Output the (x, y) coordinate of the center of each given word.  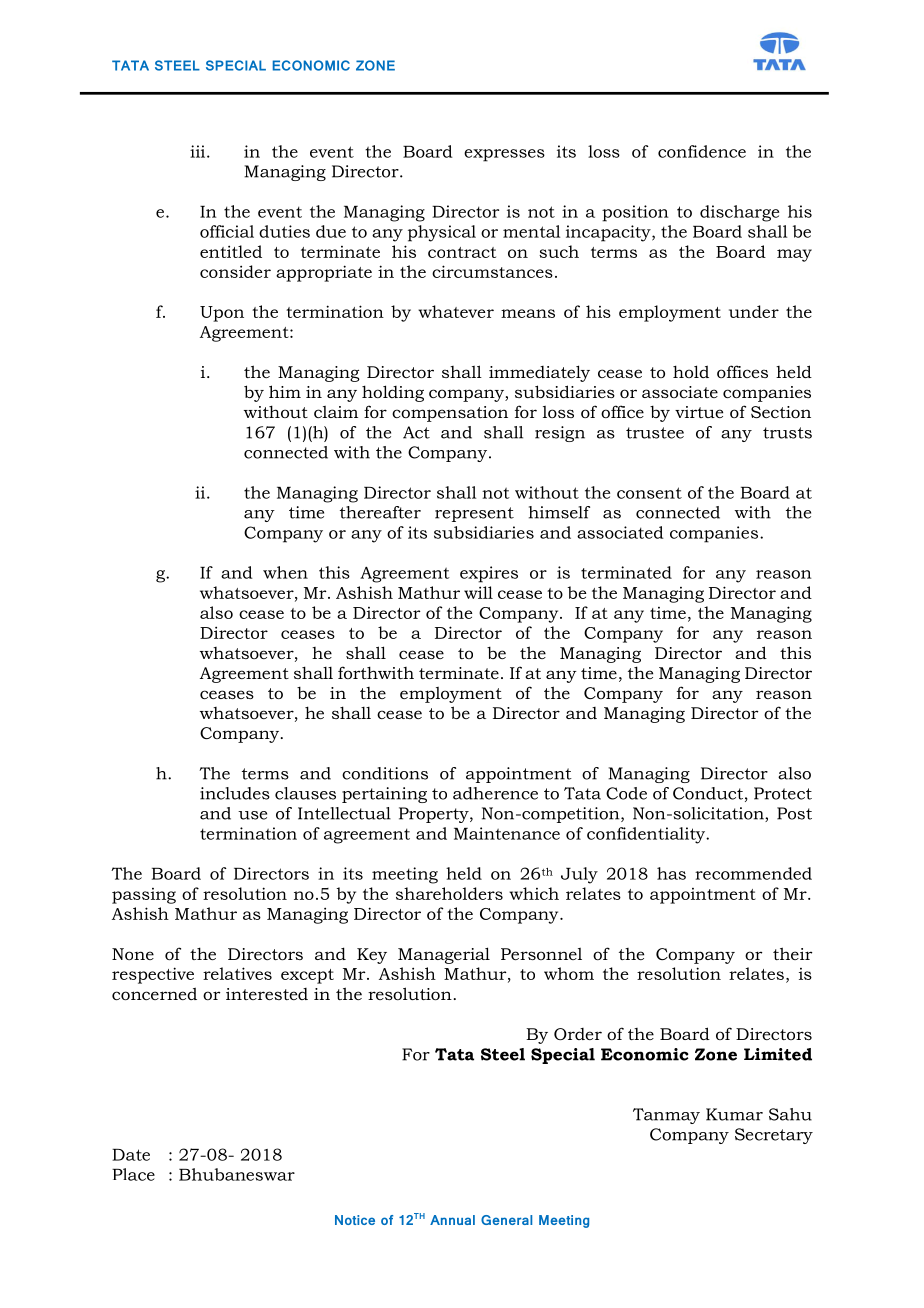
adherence (495, 793)
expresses (504, 155)
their (792, 953)
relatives (237, 973)
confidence (702, 151)
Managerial (444, 955)
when (285, 572)
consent (649, 493)
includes (235, 793)
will (478, 592)
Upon (222, 314)
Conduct (708, 793)
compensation (450, 414)
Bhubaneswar (237, 1174)
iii (199, 151)
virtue (699, 412)
